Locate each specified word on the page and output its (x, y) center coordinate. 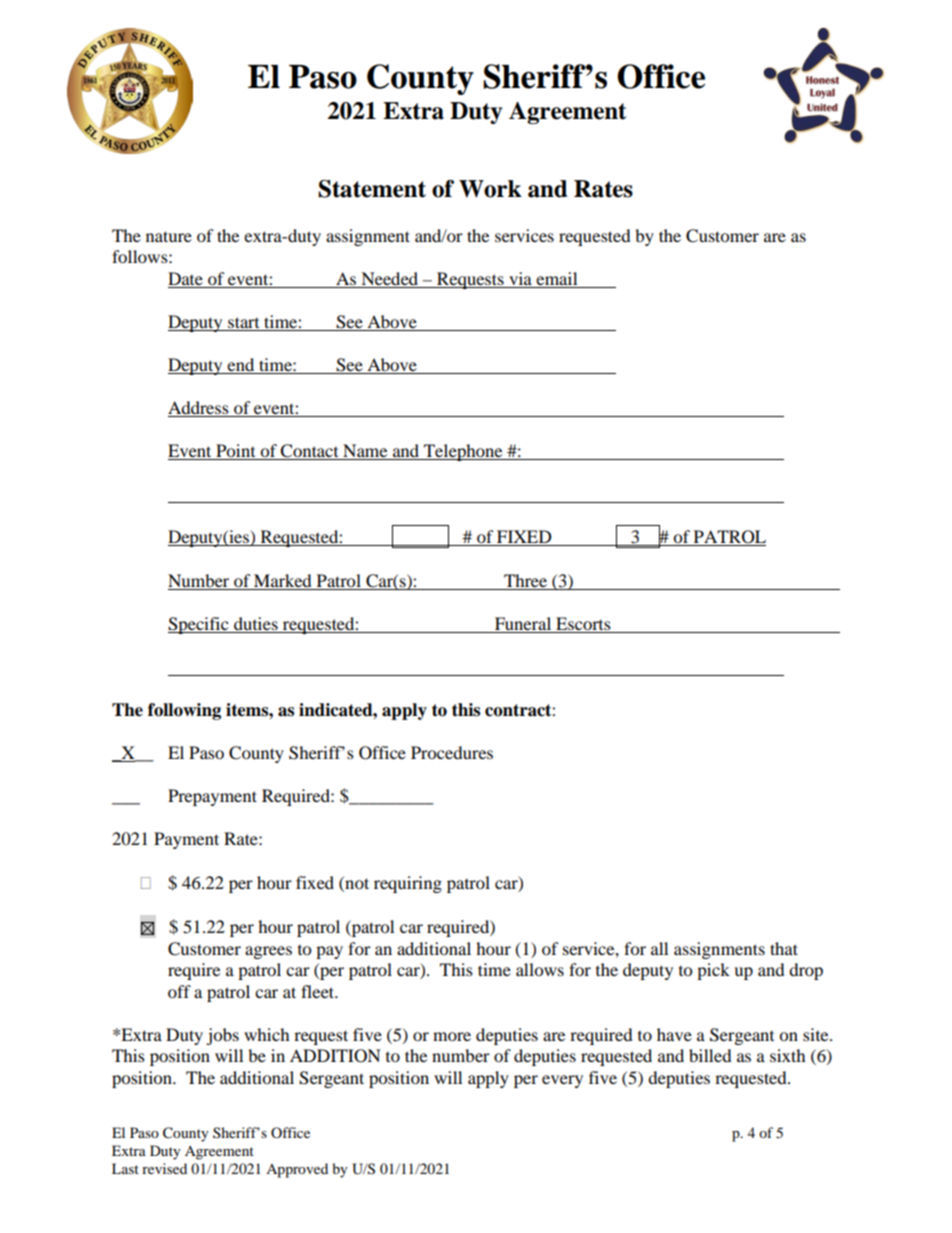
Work (490, 189)
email (556, 278)
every (562, 1081)
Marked (283, 582)
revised (164, 1168)
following (184, 711)
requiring (408, 884)
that (784, 948)
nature (169, 236)
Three (525, 582)
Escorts (583, 625)
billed (710, 1055)
